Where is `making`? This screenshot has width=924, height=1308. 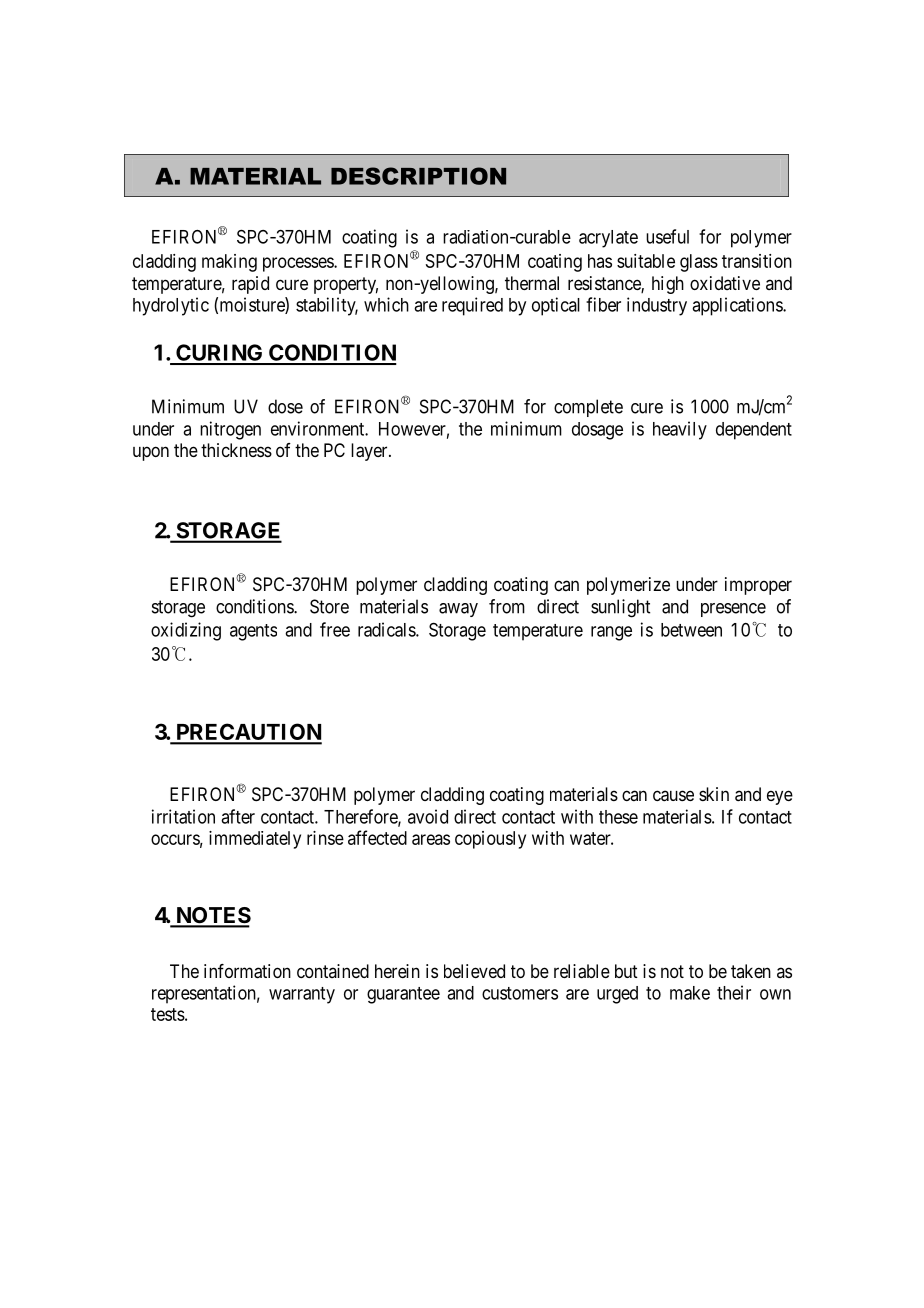
making is located at coordinates (229, 263).
